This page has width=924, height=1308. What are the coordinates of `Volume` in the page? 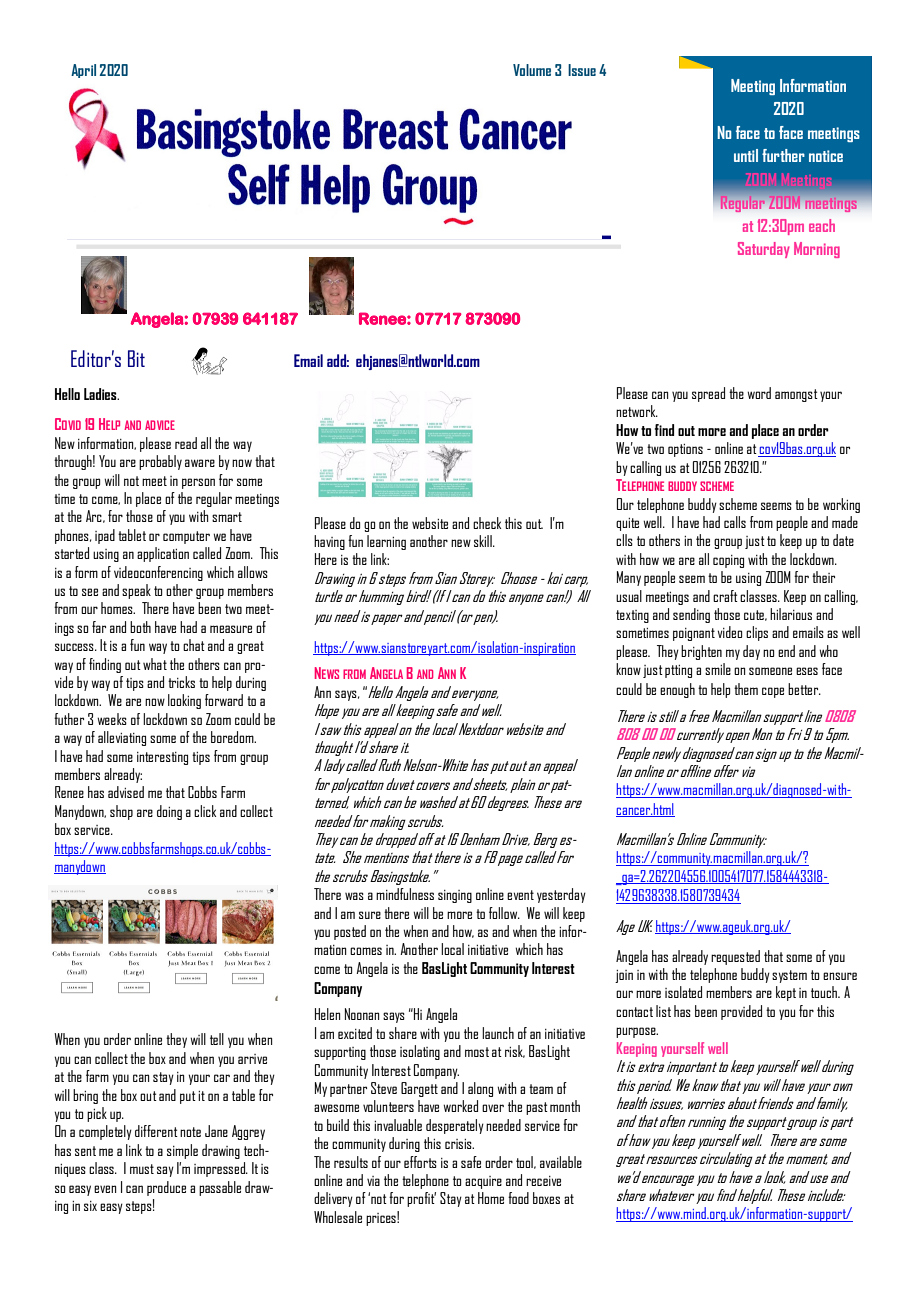 It's located at (532, 70).
